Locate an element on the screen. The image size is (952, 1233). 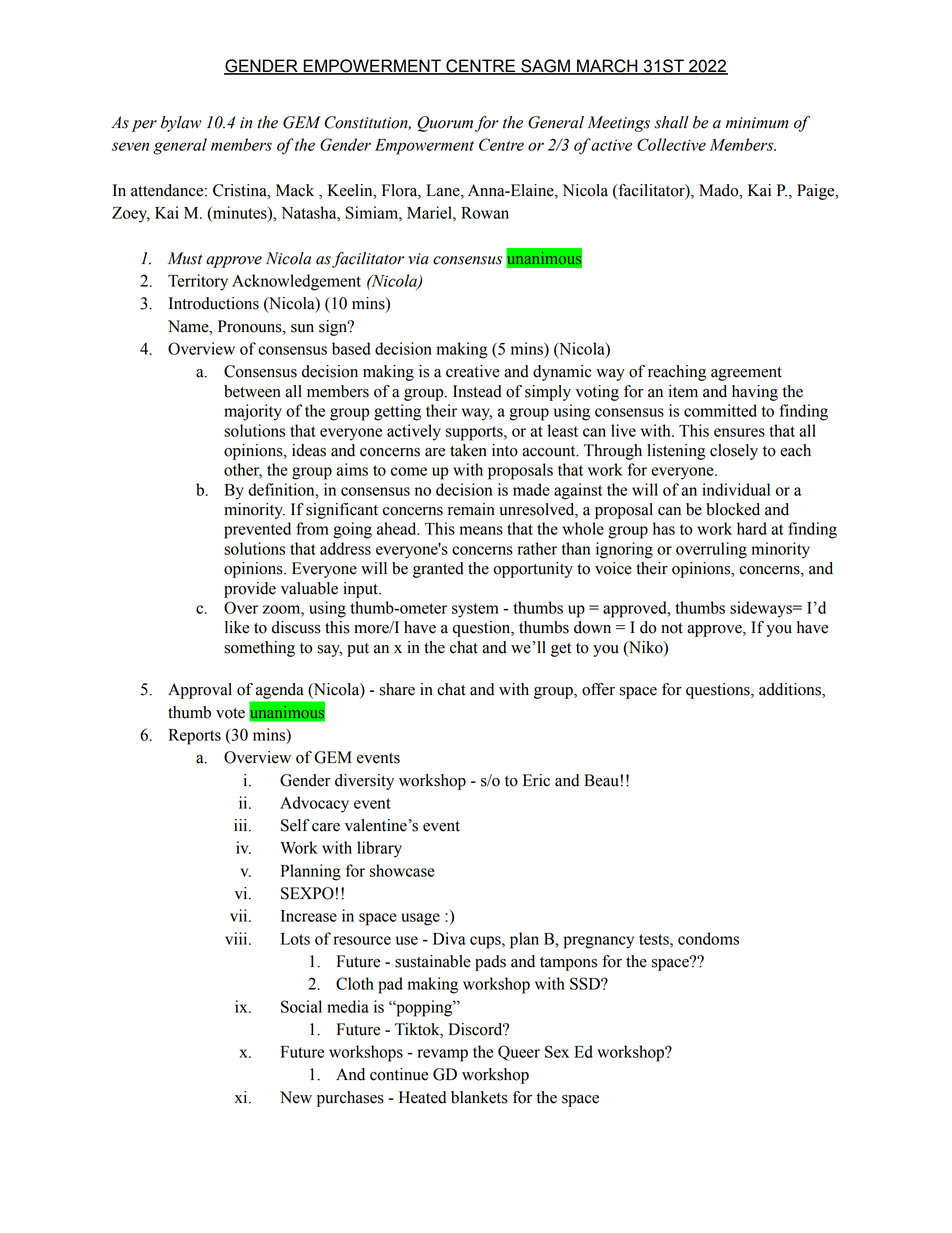
additions is located at coordinates (791, 690).
